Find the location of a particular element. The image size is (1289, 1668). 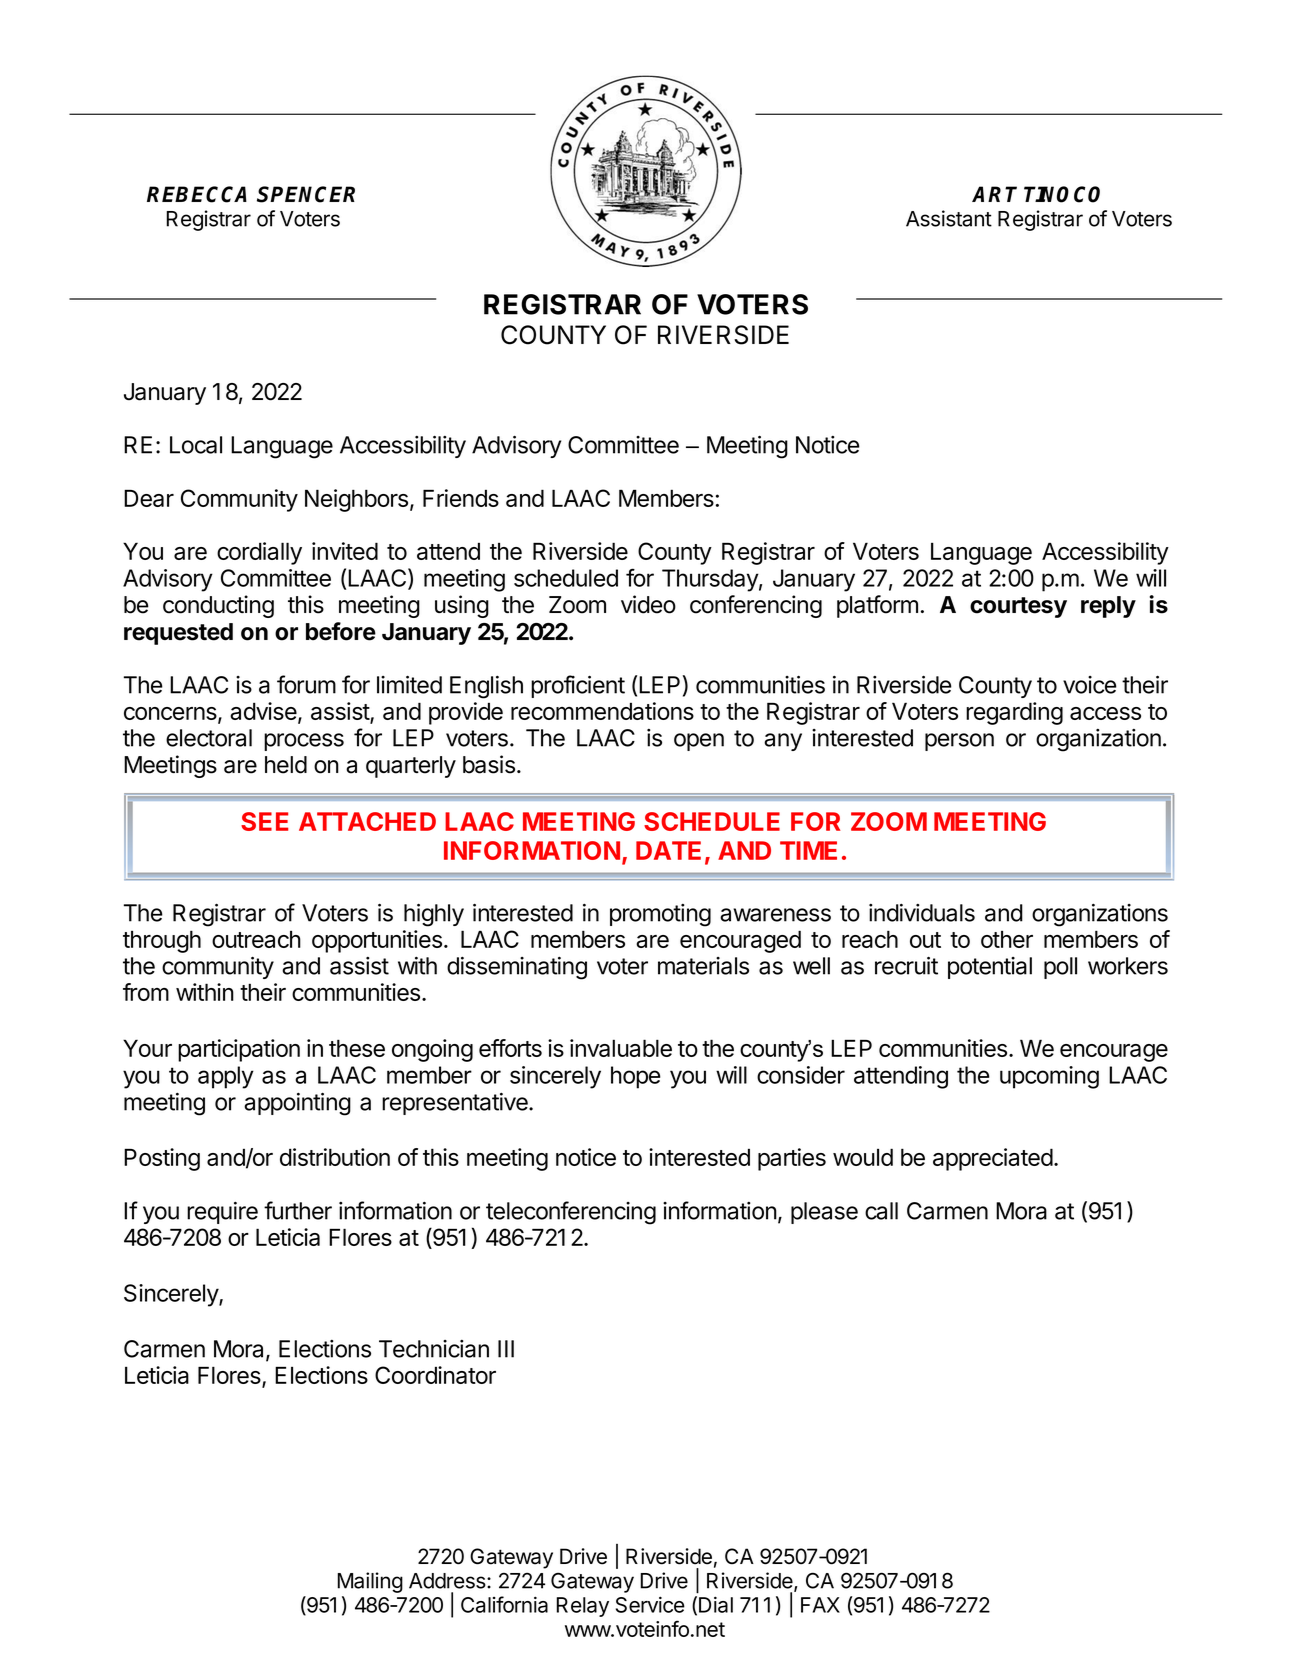

forum is located at coordinates (306, 684).
